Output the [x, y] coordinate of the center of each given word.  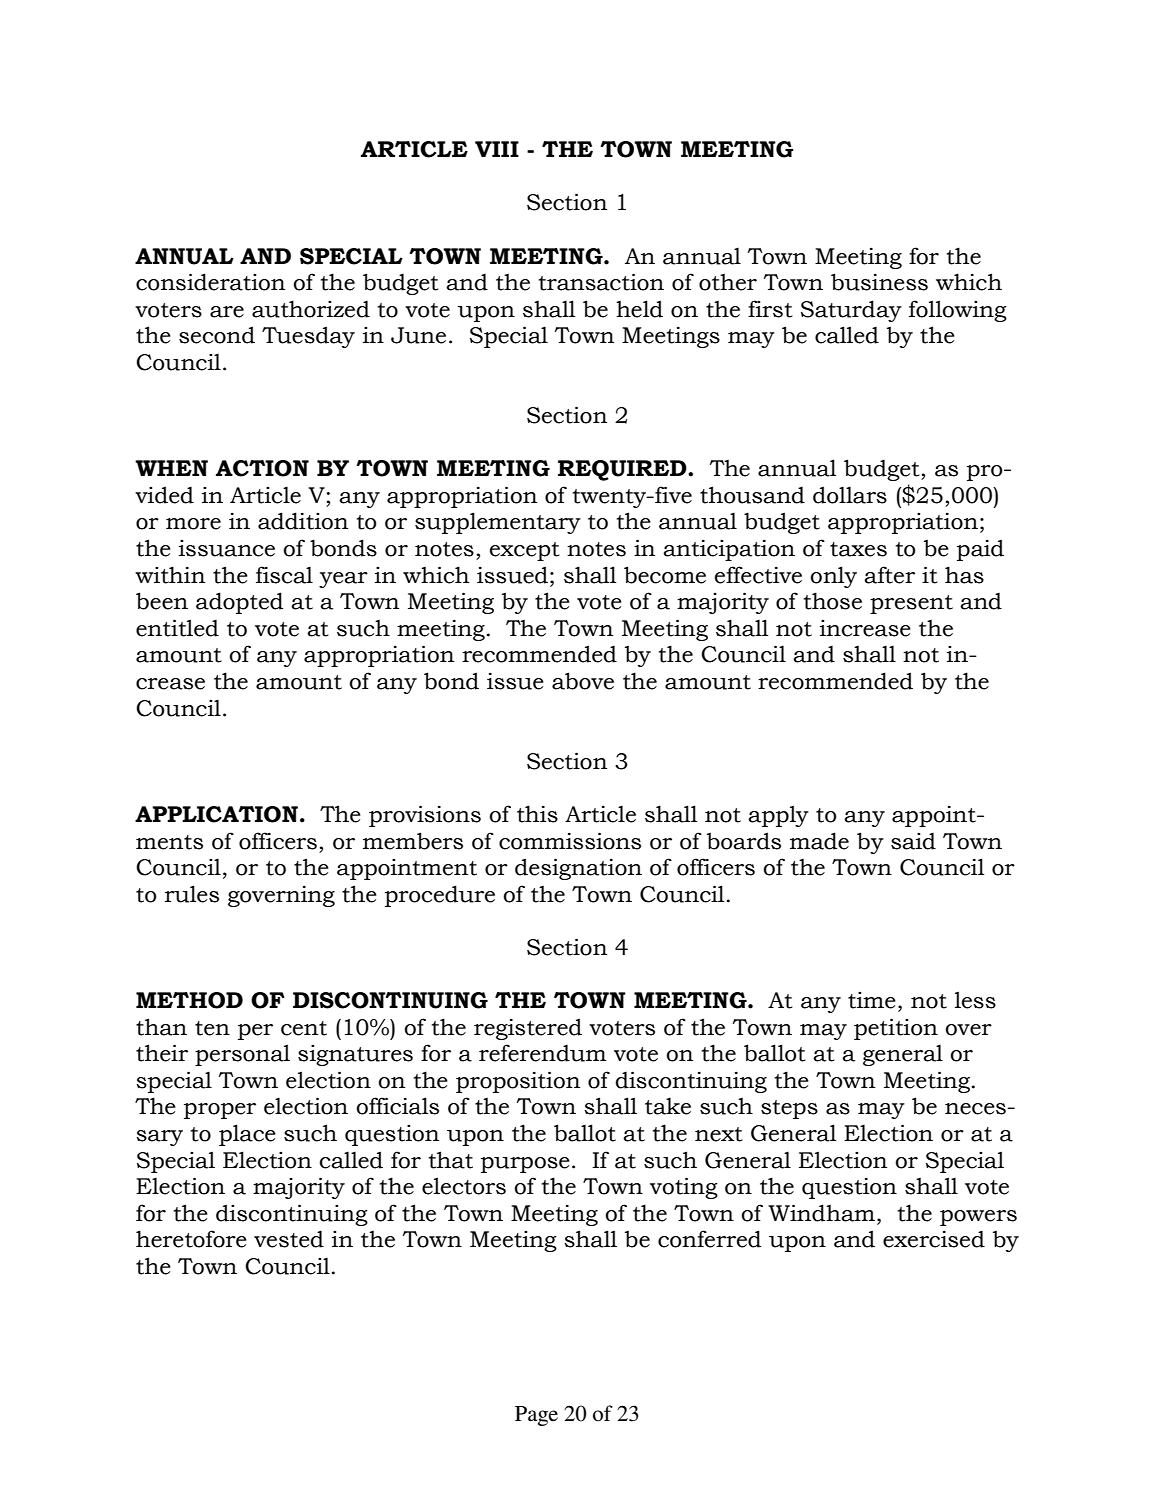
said [913, 841]
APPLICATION [216, 814]
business [879, 282]
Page [536, 1416]
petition [896, 1029]
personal [242, 1055]
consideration [210, 282]
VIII [497, 149]
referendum [542, 1053]
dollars [850, 495]
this [537, 814]
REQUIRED [623, 470]
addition [303, 521]
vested [289, 1239]
